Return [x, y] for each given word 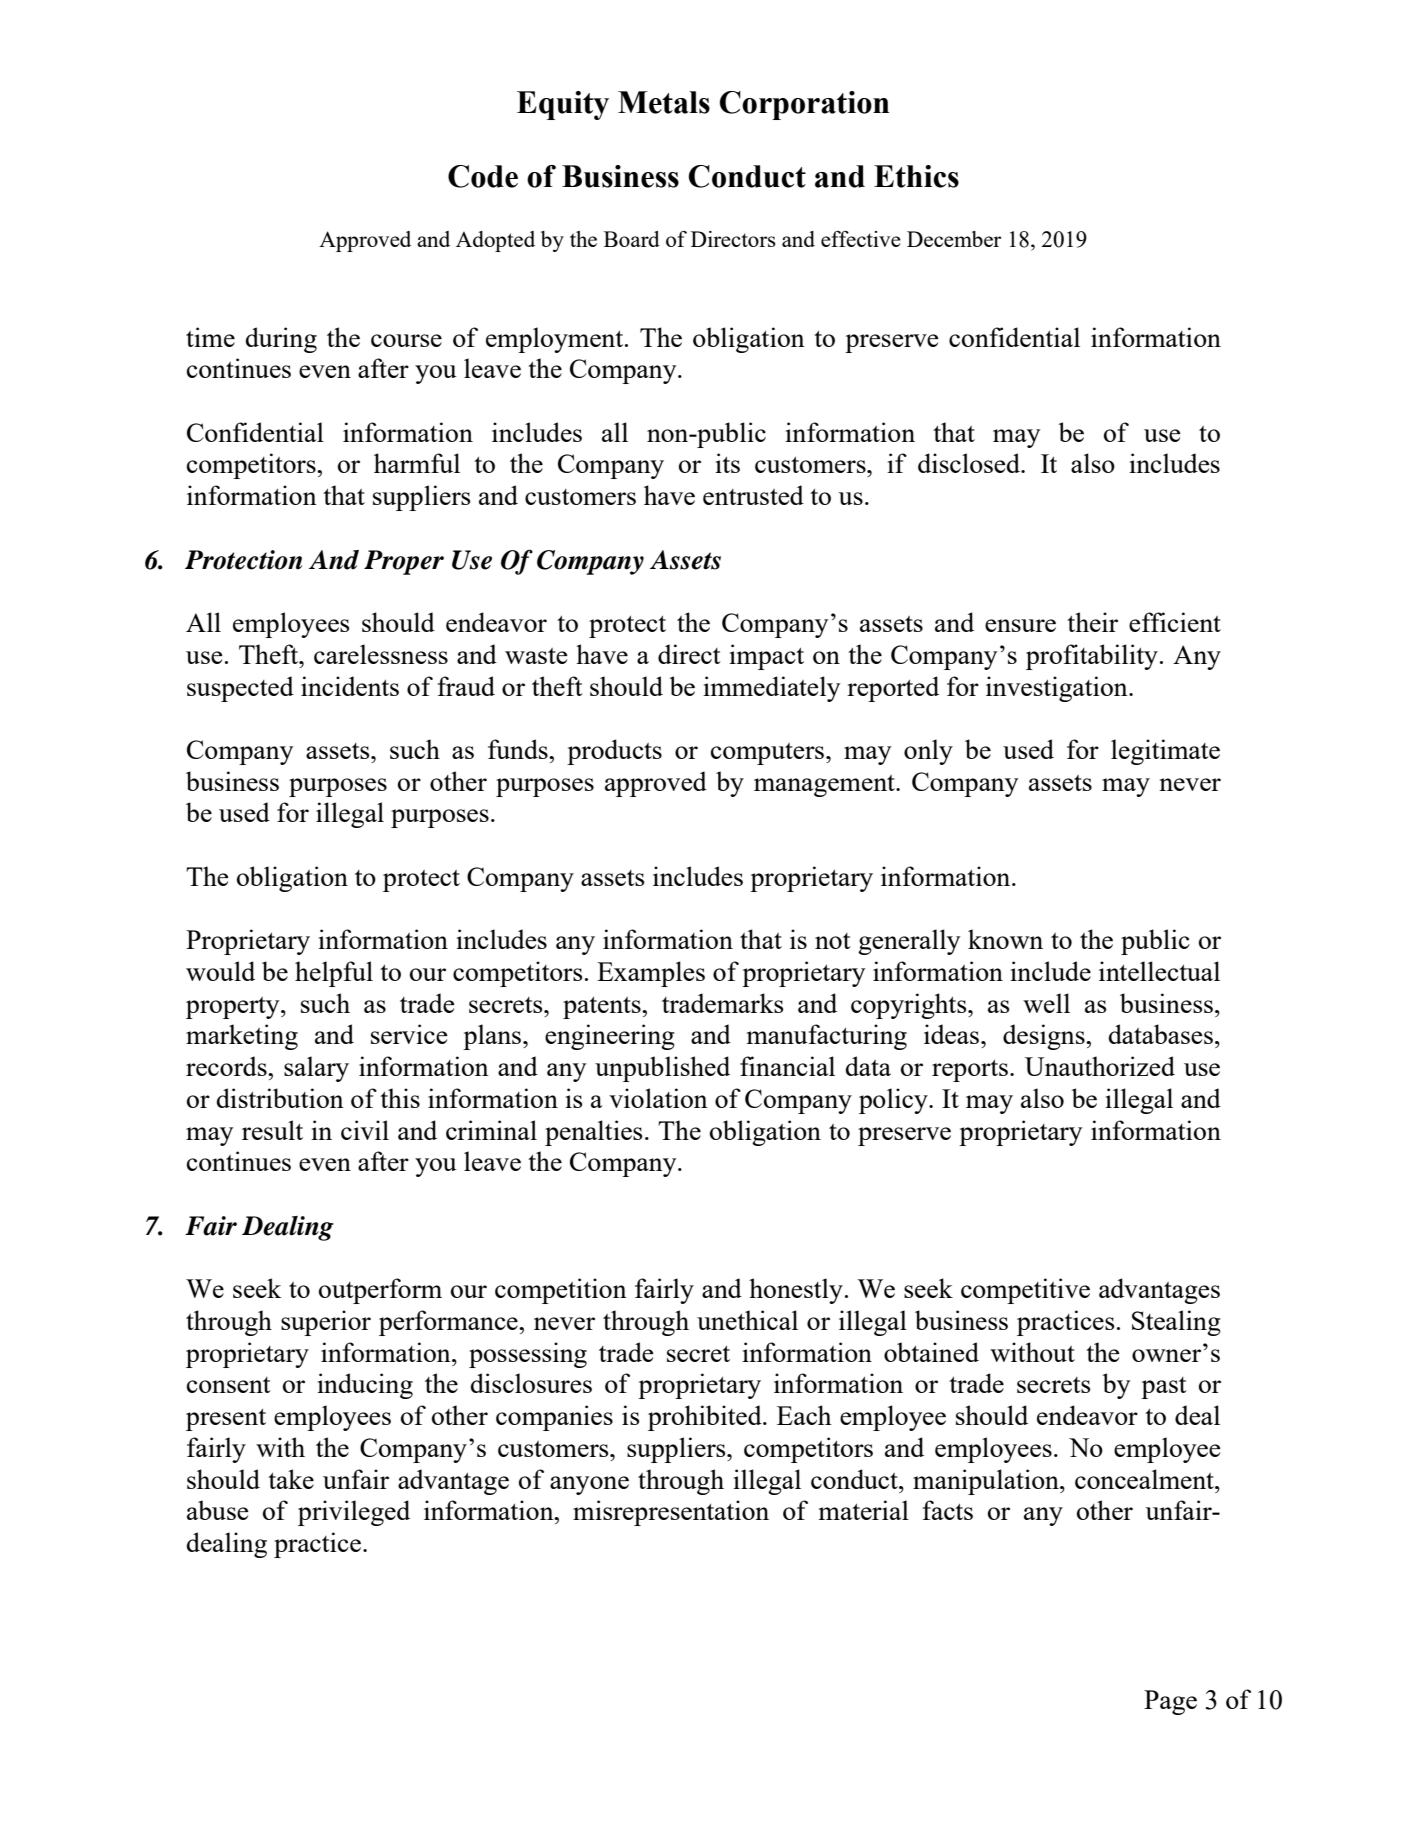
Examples [651, 974]
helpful [334, 974]
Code [483, 176]
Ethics [916, 176]
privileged [354, 1513]
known [1005, 939]
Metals [664, 102]
